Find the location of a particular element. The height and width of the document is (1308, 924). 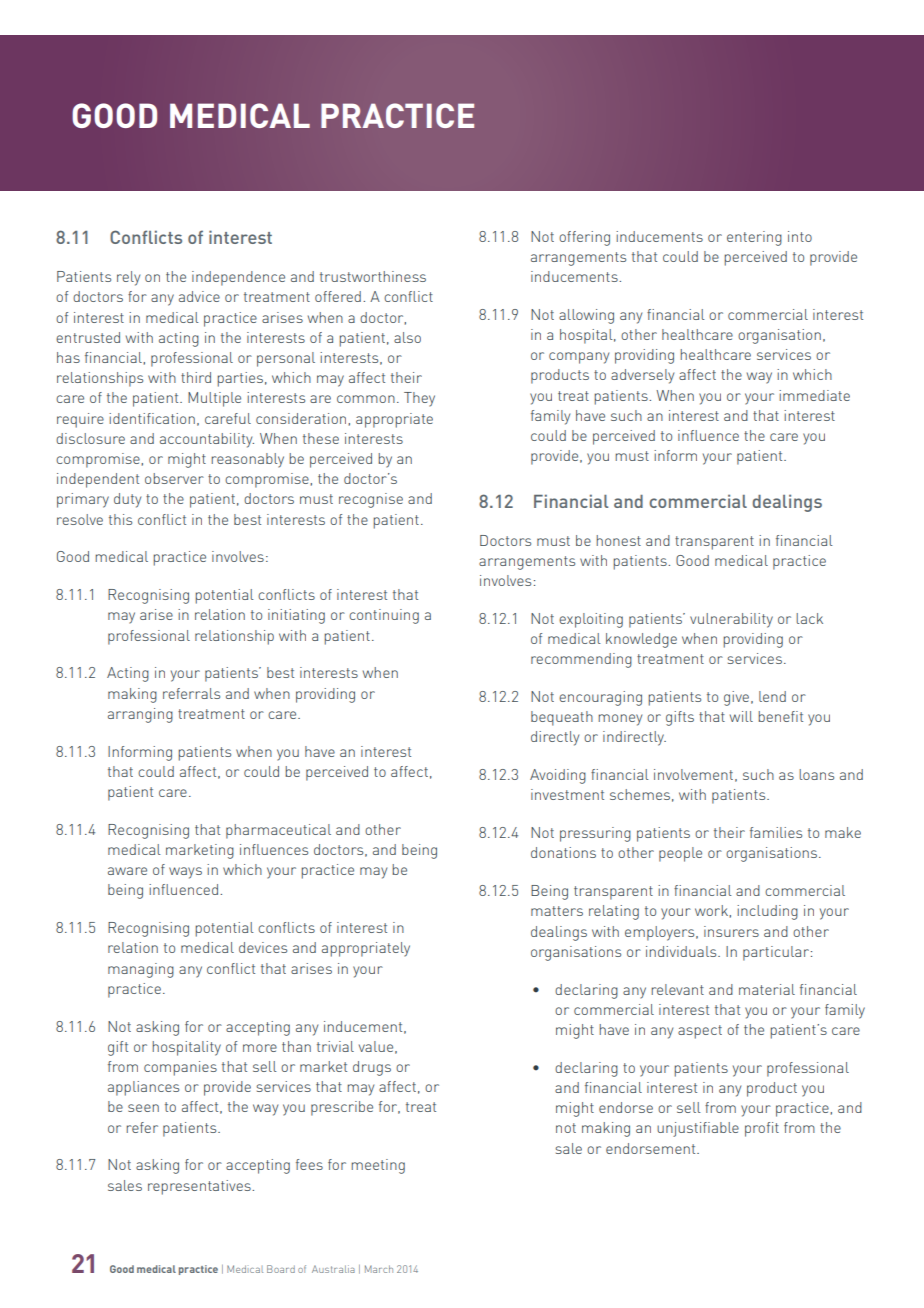

arranging is located at coordinates (140, 715).
